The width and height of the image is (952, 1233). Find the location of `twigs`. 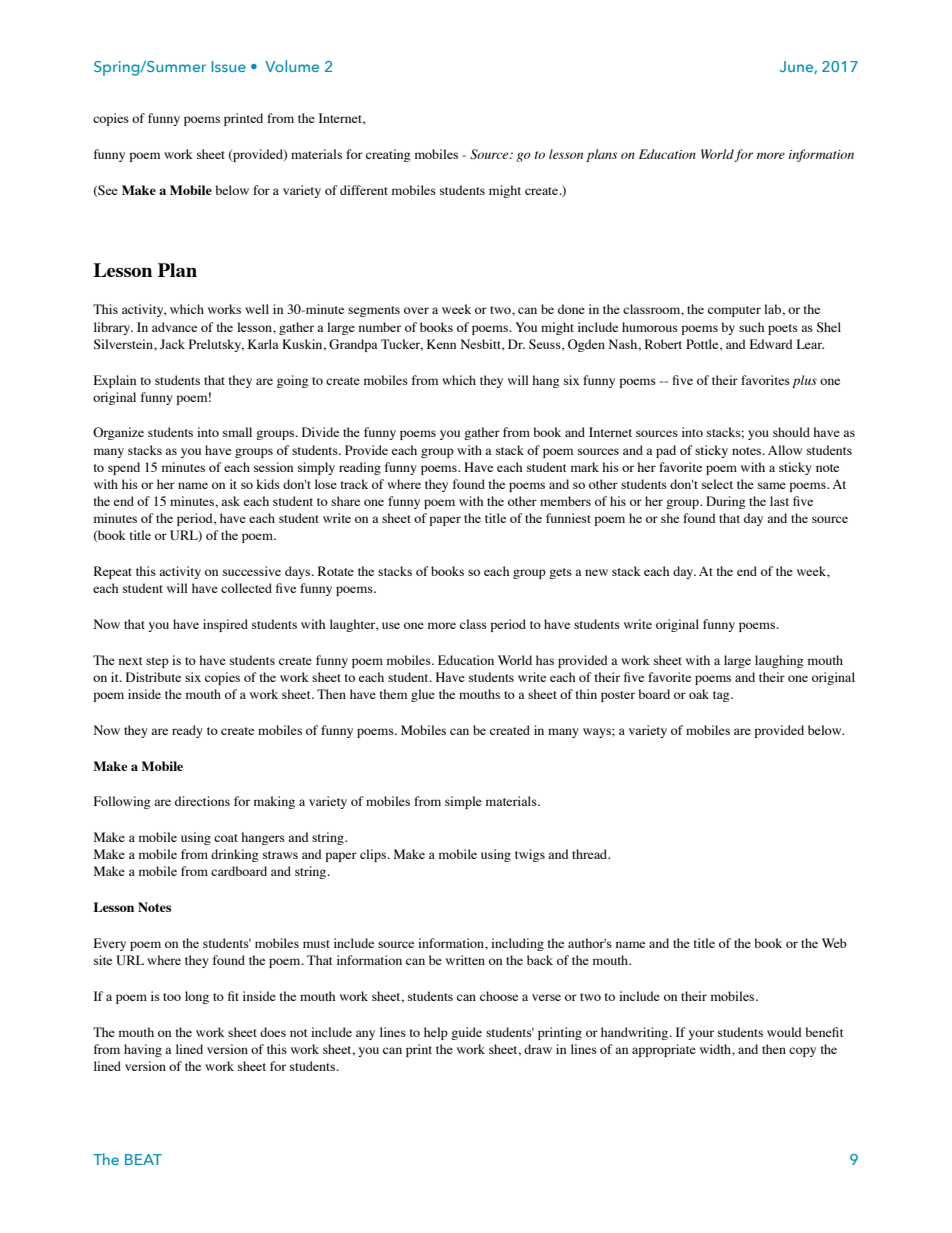

twigs is located at coordinates (530, 855).
